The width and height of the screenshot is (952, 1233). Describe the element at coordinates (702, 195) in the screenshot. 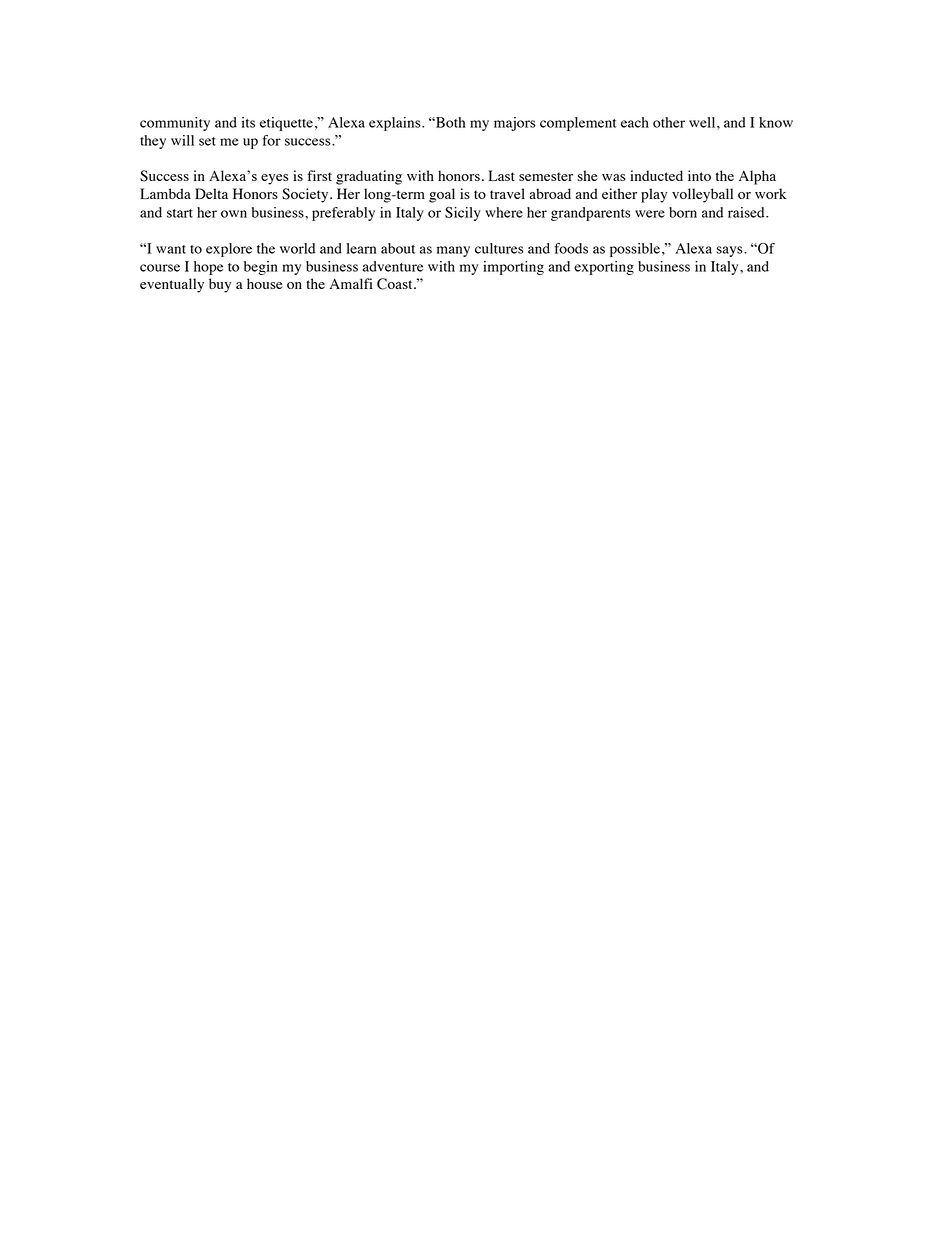

I see `volleyball` at that location.
